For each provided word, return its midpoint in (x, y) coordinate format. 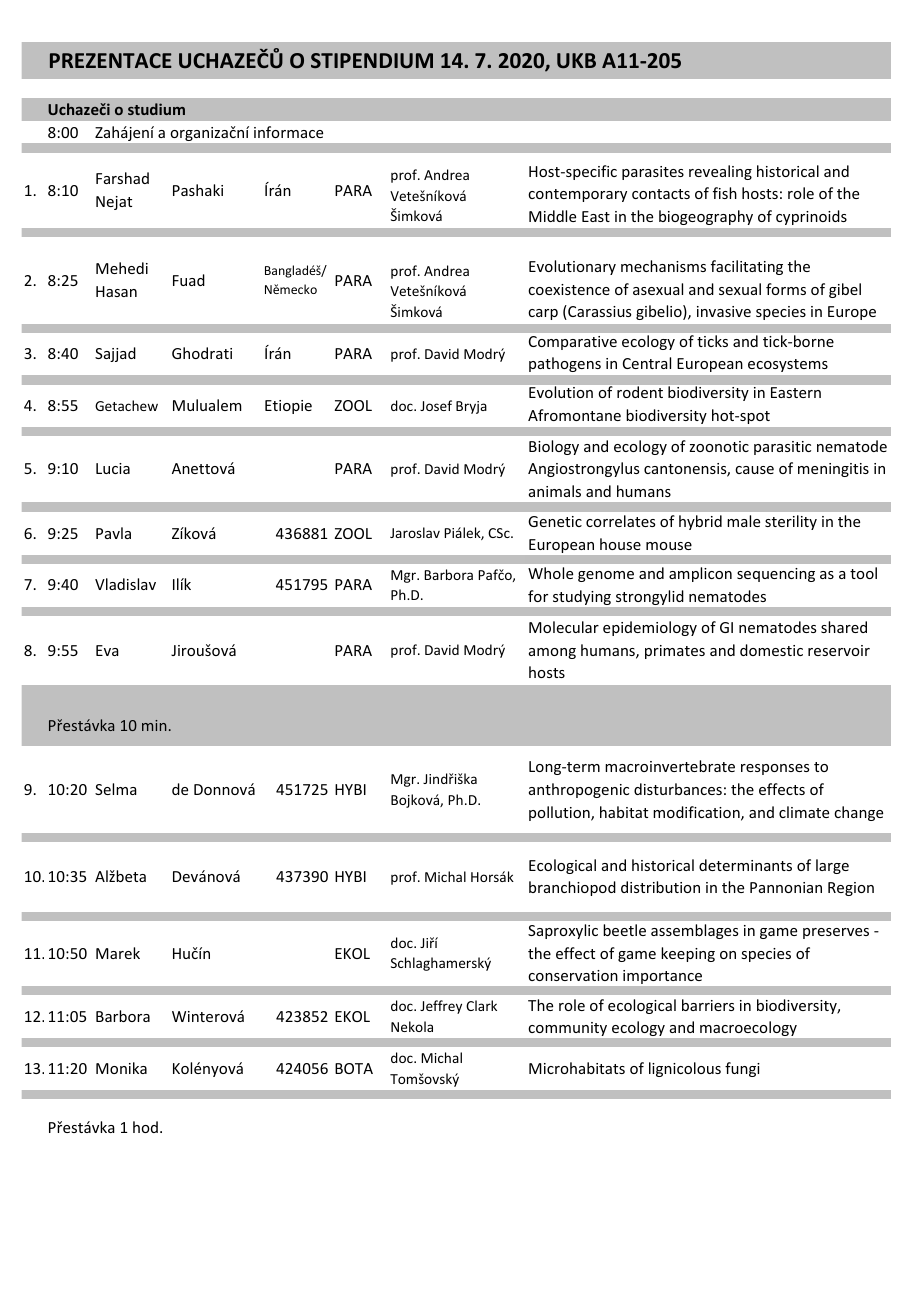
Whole (550, 573)
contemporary (577, 195)
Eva (107, 650)
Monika (121, 1068)
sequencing (776, 575)
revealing (720, 172)
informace (288, 132)
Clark (481, 1005)
